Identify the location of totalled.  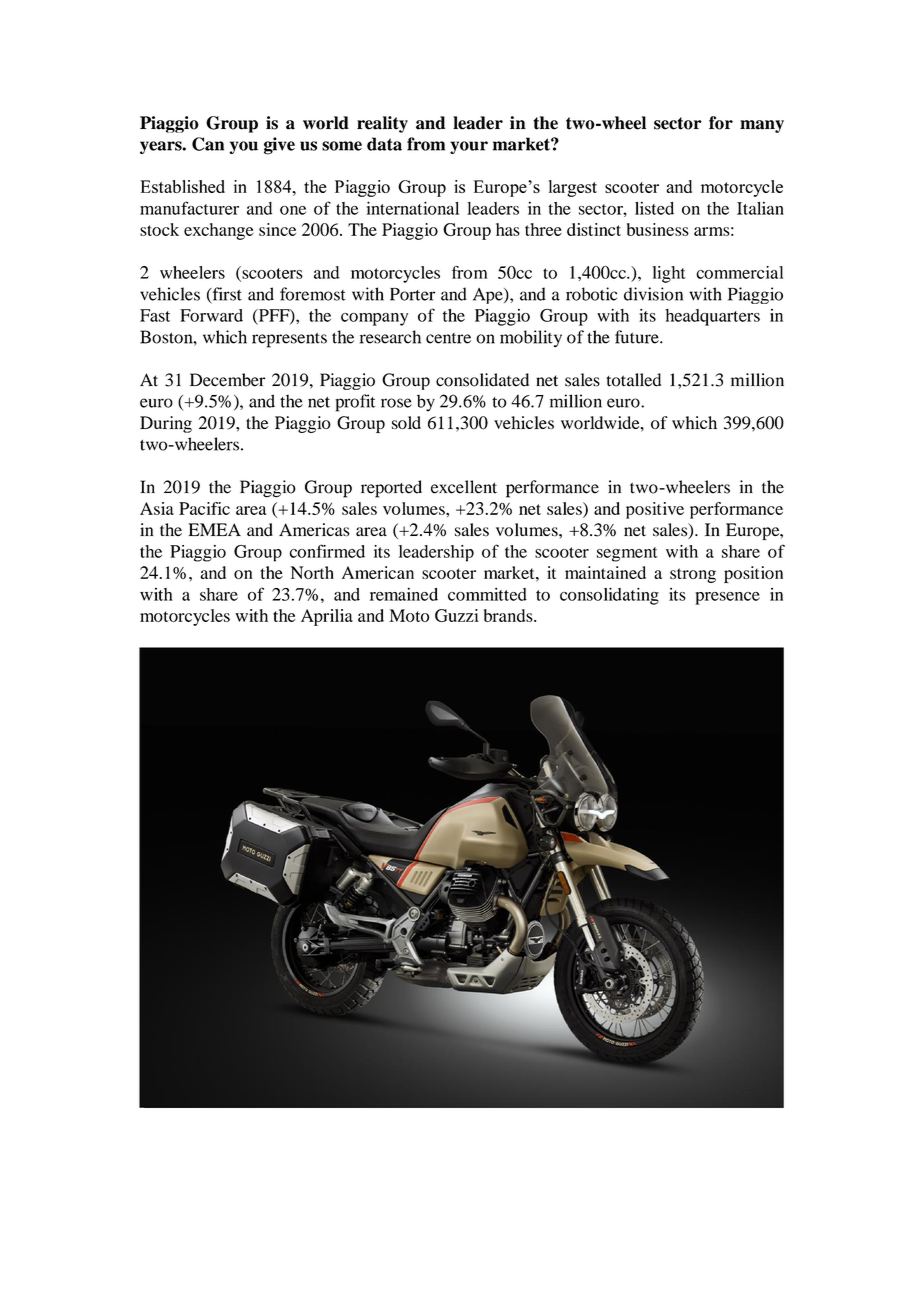
(633, 380).
